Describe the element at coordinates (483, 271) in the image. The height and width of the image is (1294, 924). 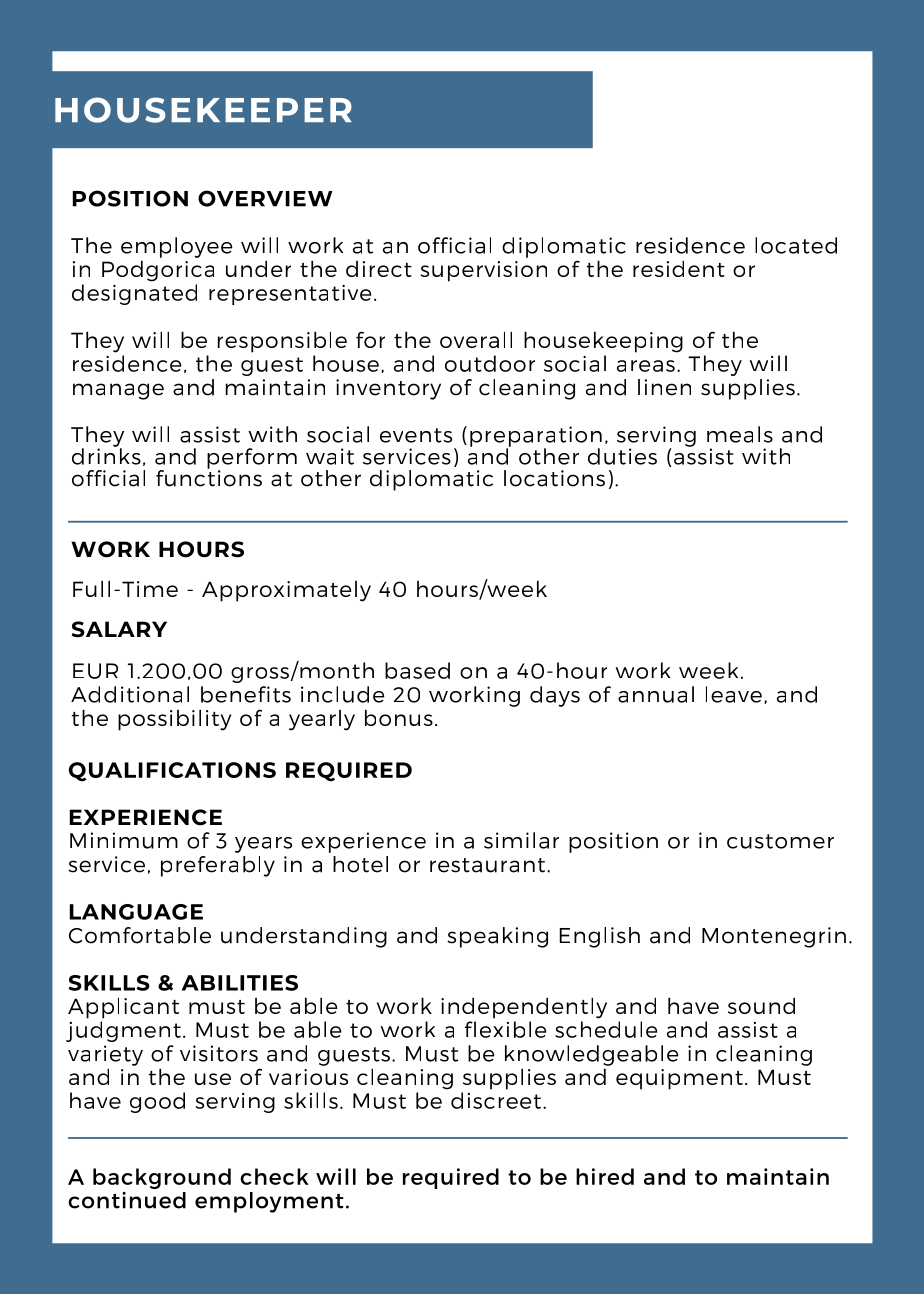
I see `supervision` at that location.
